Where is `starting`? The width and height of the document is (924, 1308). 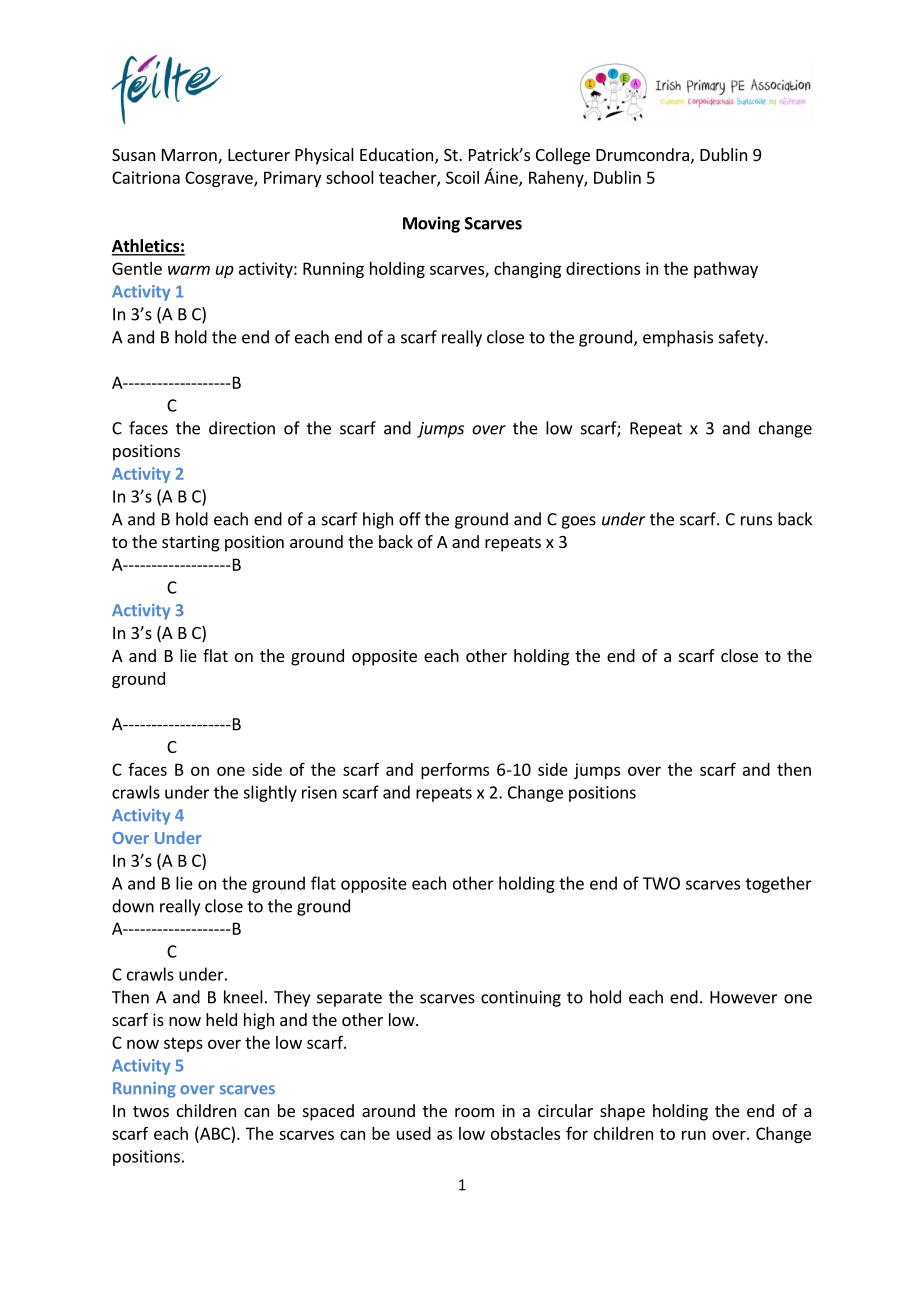 starting is located at coordinates (191, 543).
